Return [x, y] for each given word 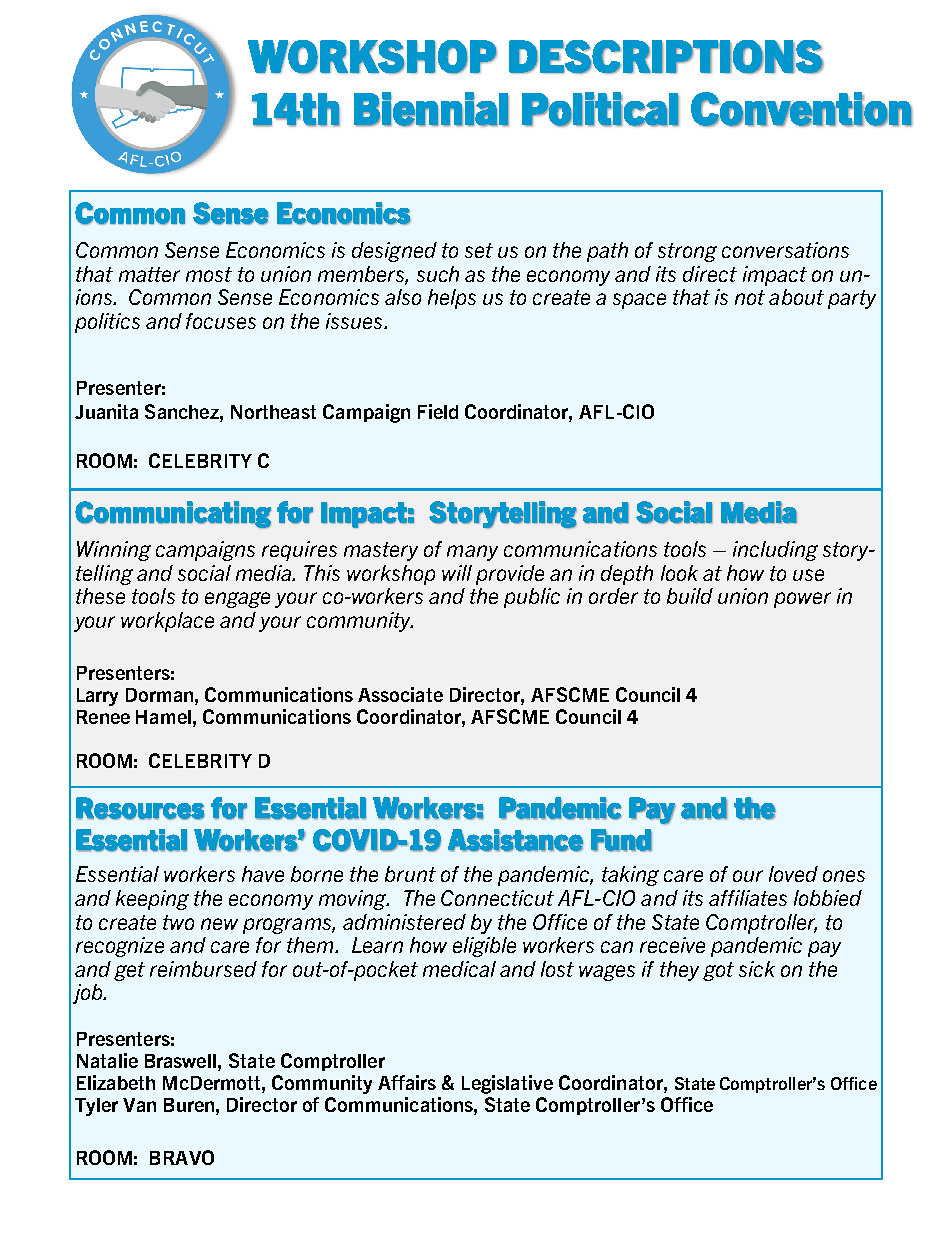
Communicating [173, 515]
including [775, 551]
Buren [190, 1105]
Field [438, 411]
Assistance [516, 840]
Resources [140, 808]
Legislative [507, 1084]
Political [600, 109]
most [209, 274]
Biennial [431, 109]
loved [793, 874]
